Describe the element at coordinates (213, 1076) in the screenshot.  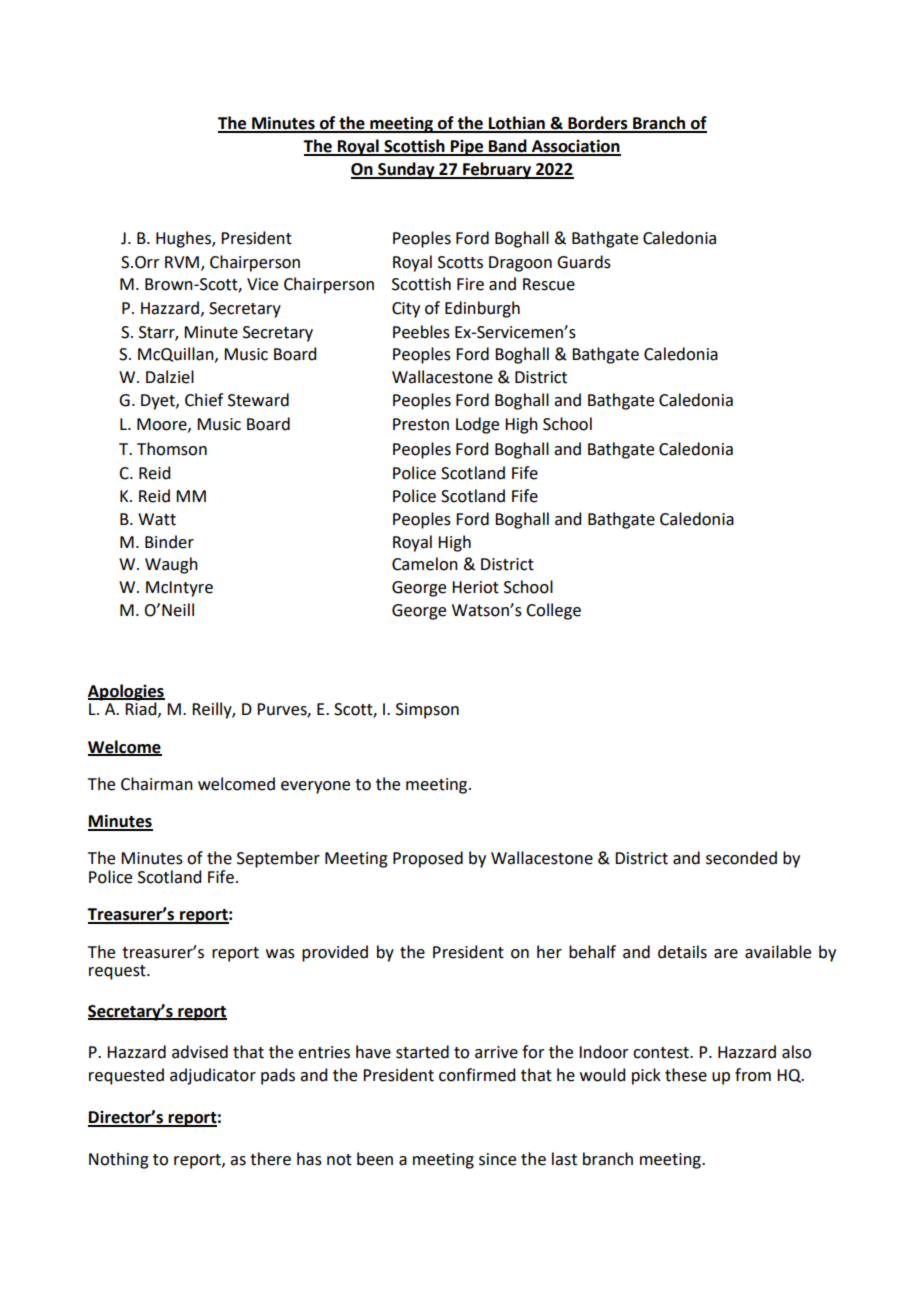
I see `adjudicator` at that location.
